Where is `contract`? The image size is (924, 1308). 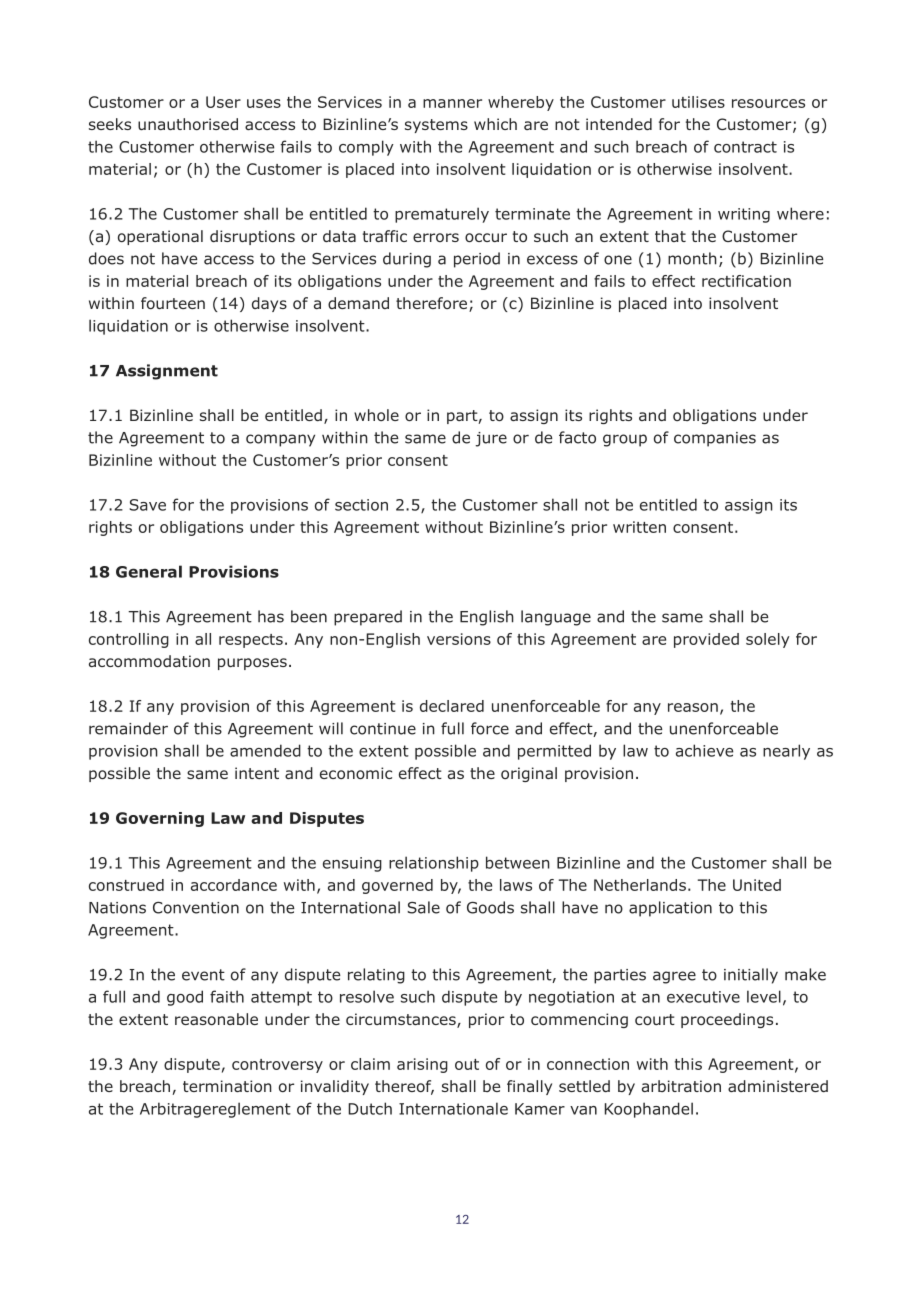
contract is located at coordinates (745, 147).
